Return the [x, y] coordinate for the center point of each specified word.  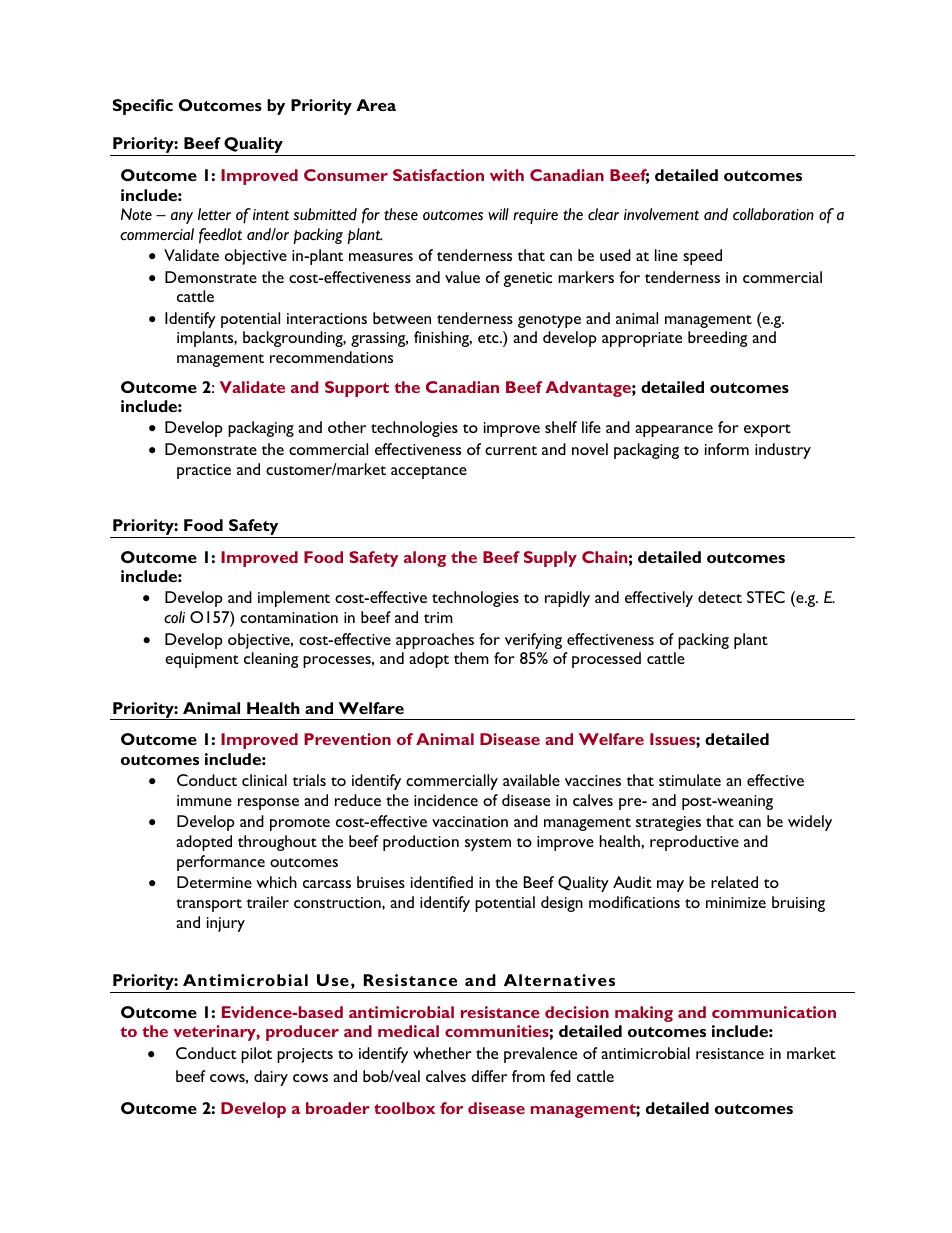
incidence [446, 800]
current [511, 450]
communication [774, 1012]
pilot [256, 1055]
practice [204, 471]
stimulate [690, 780]
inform [727, 449]
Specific [143, 107]
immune [204, 800]
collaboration [773, 214]
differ [489, 1076]
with [507, 175]
